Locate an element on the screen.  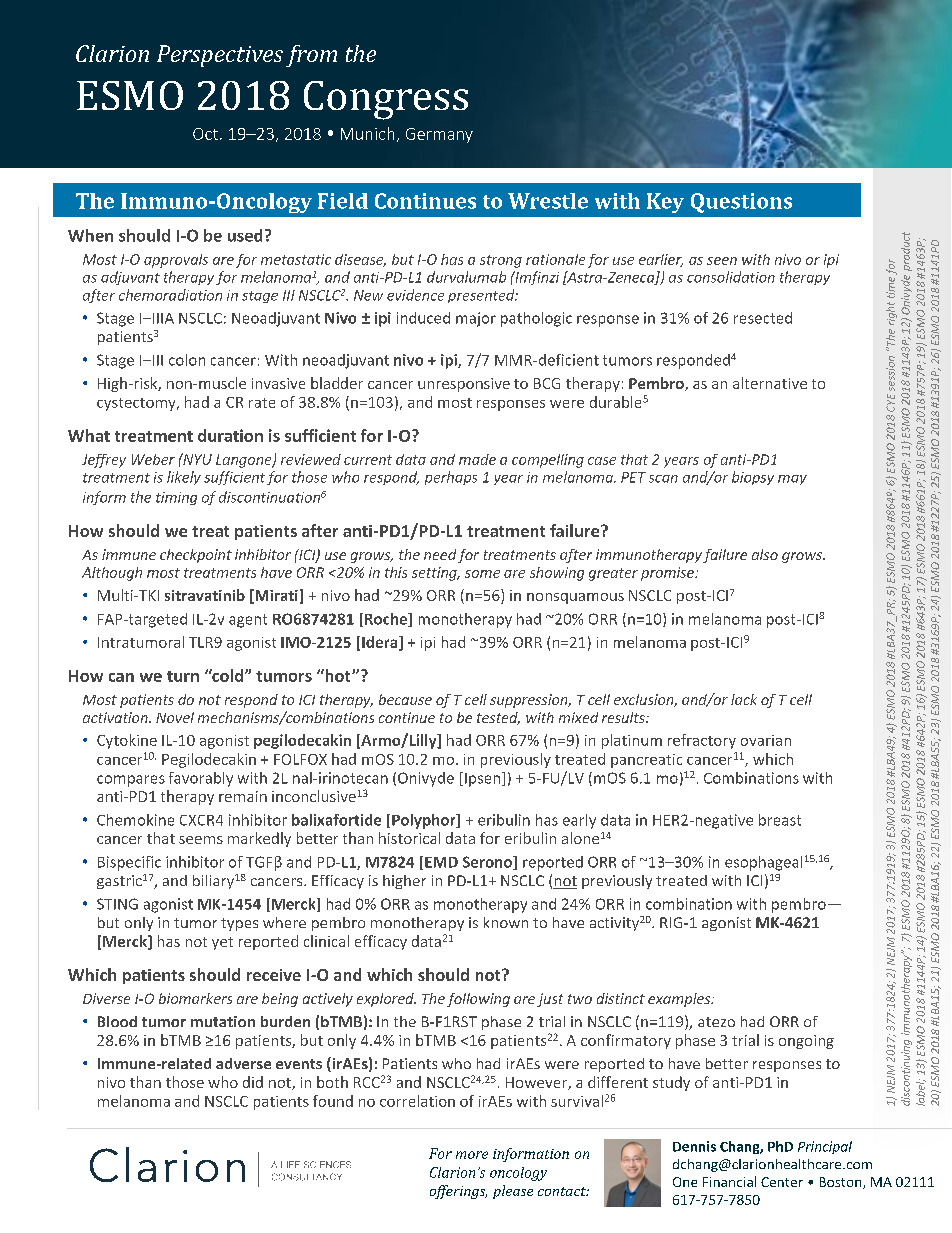
Questions is located at coordinates (741, 203).
